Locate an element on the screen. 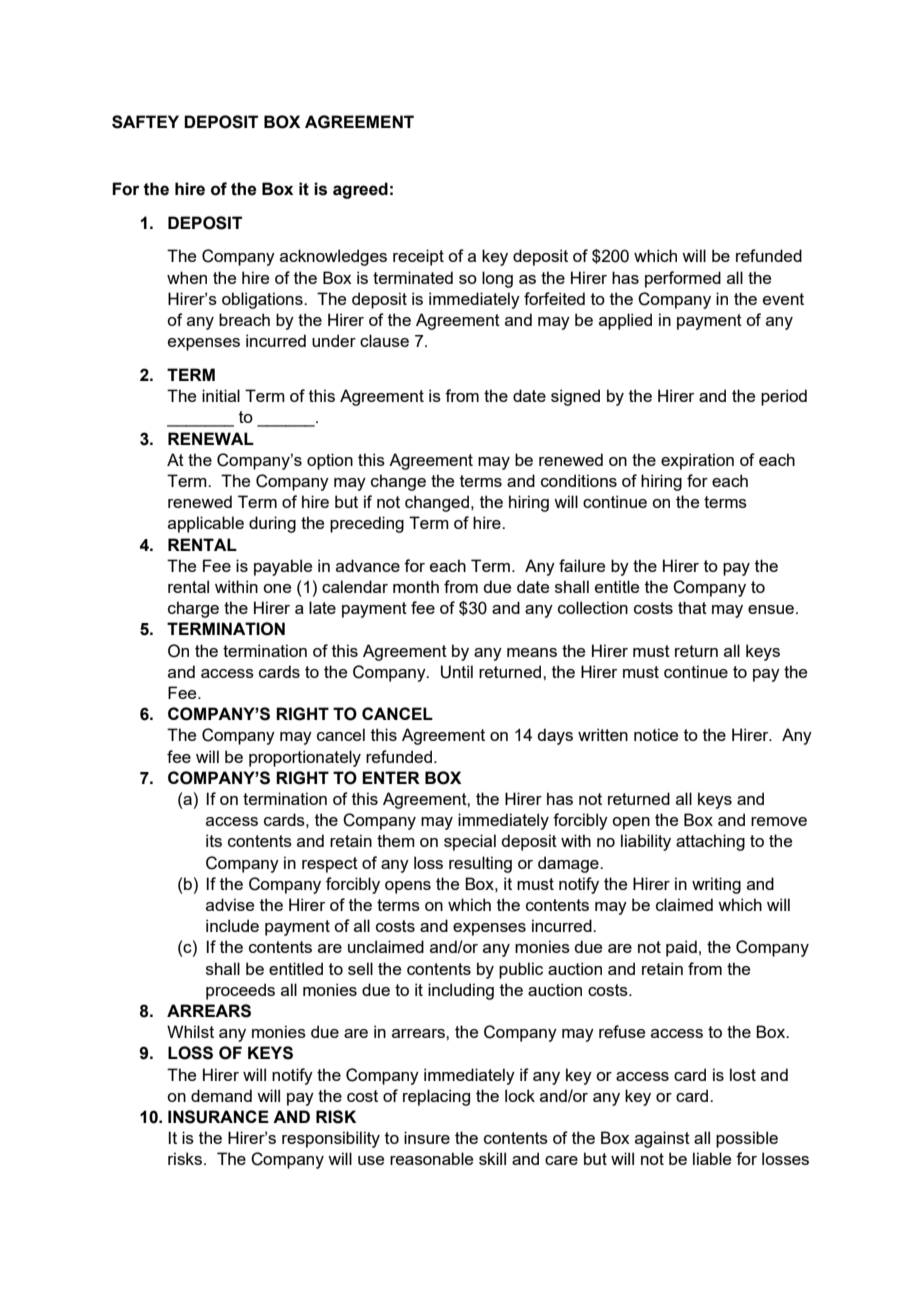 The image size is (924, 1308). INSURANCE is located at coordinates (218, 1117).
